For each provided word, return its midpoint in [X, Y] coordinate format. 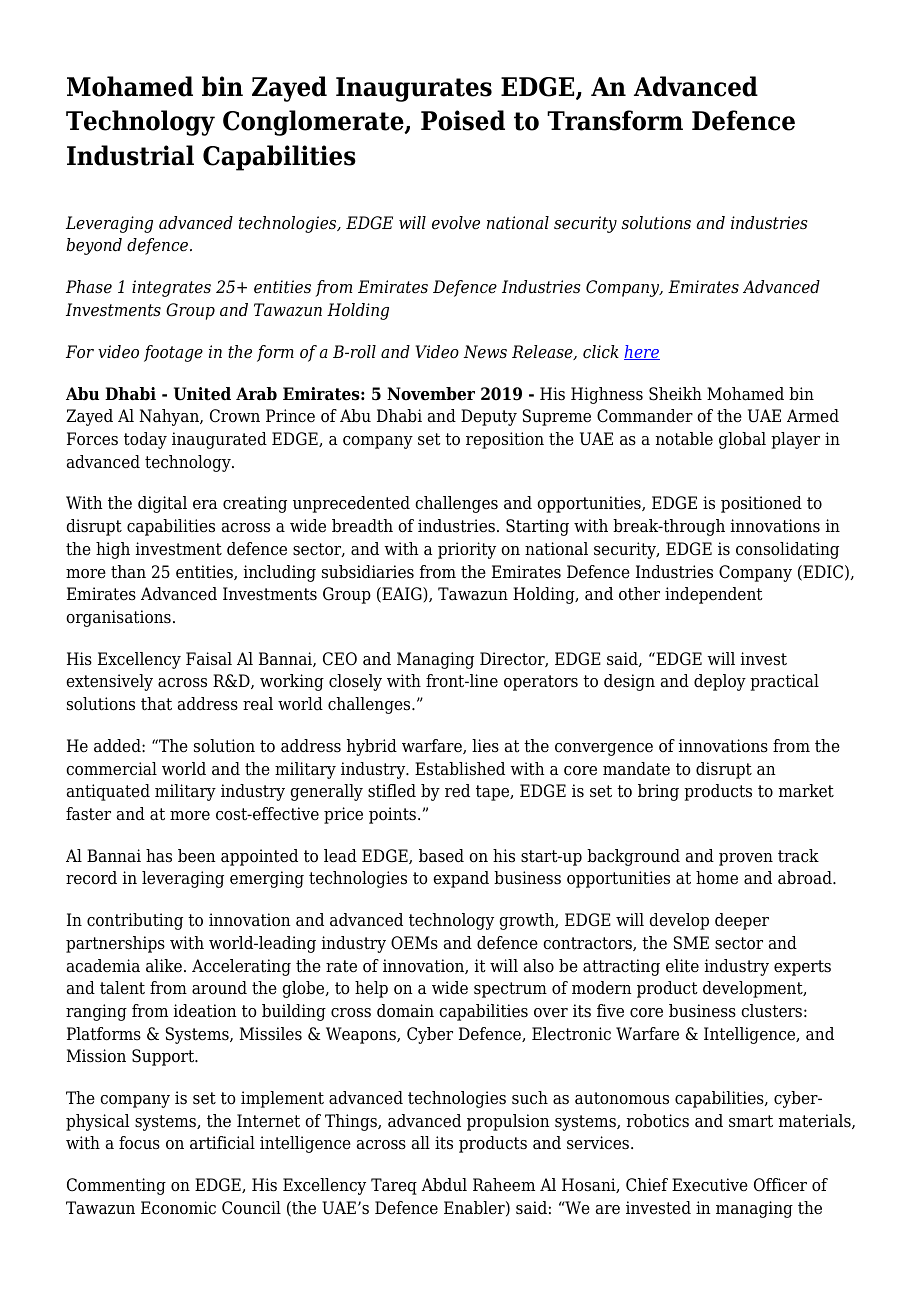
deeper [742, 921]
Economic [178, 1208]
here [642, 352]
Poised [463, 120]
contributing [135, 921]
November [431, 394]
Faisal [209, 659]
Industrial [130, 155]
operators [541, 683]
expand [461, 879]
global [742, 440]
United [202, 394]
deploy [720, 682]
